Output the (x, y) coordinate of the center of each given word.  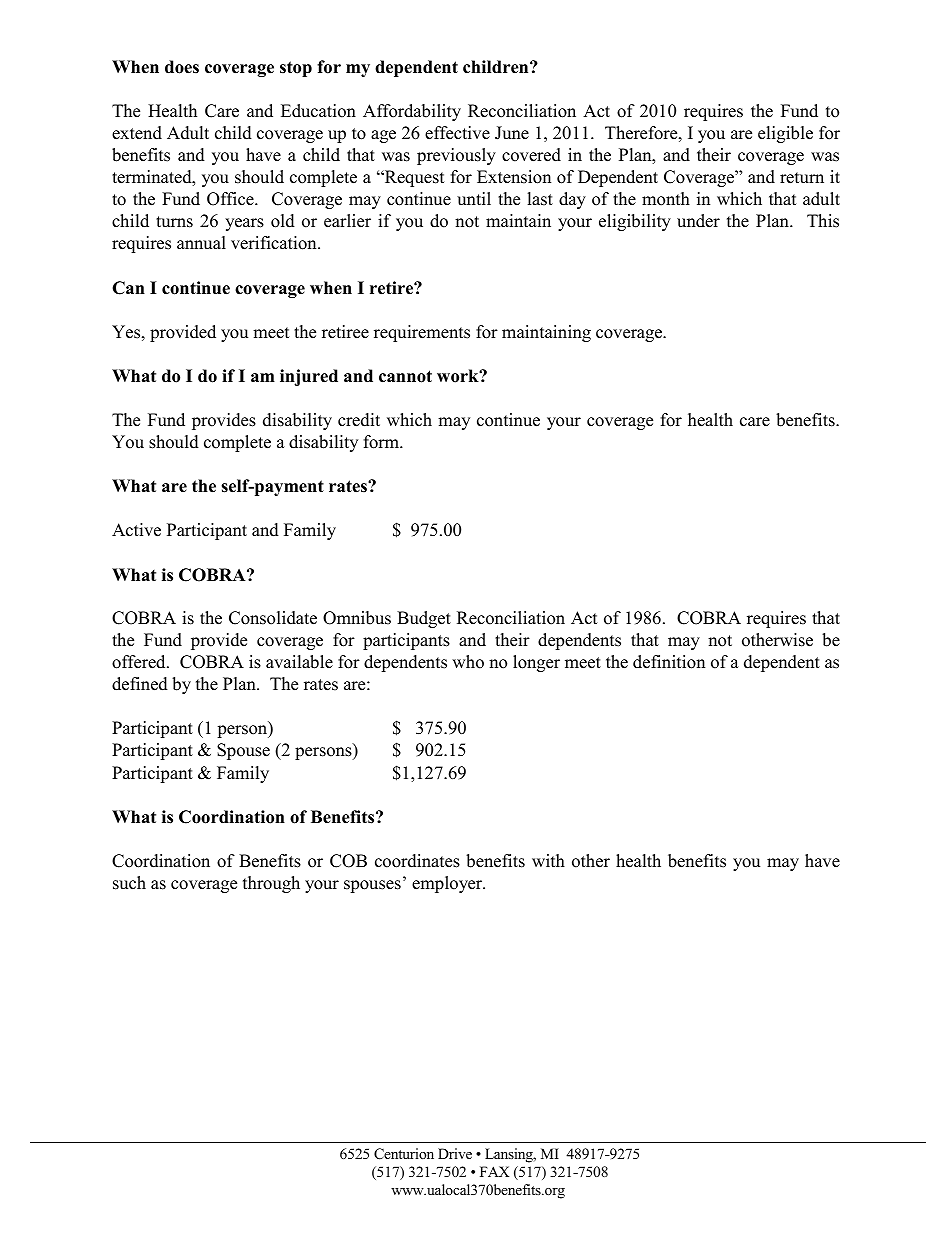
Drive (455, 1153)
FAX (494, 1171)
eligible (785, 134)
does (182, 67)
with (548, 860)
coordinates (417, 861)
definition (669, 662)
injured (309, 377)
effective (457, 133)
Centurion (404, 1154)
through (271, 884)
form (382, 442)
